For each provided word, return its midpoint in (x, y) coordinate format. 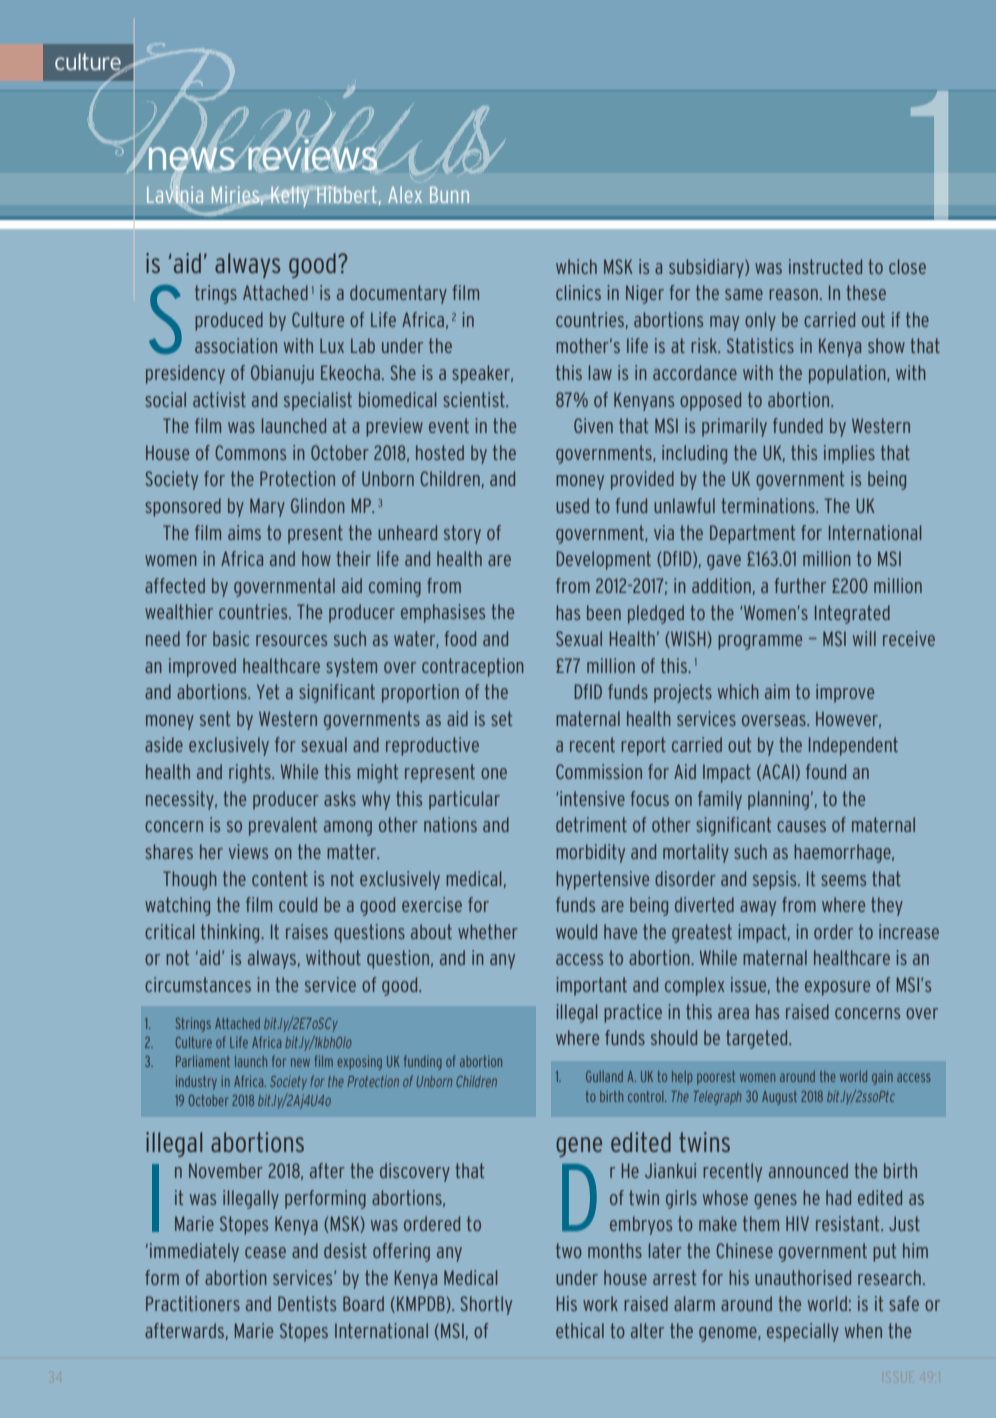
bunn (449, 194)
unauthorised (803, 1277)
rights (251, 773)
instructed (825, 266)
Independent (853, 746)
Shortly (486, 1305)
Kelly (290, 196)
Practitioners (193, 1303)
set (501, 718)
